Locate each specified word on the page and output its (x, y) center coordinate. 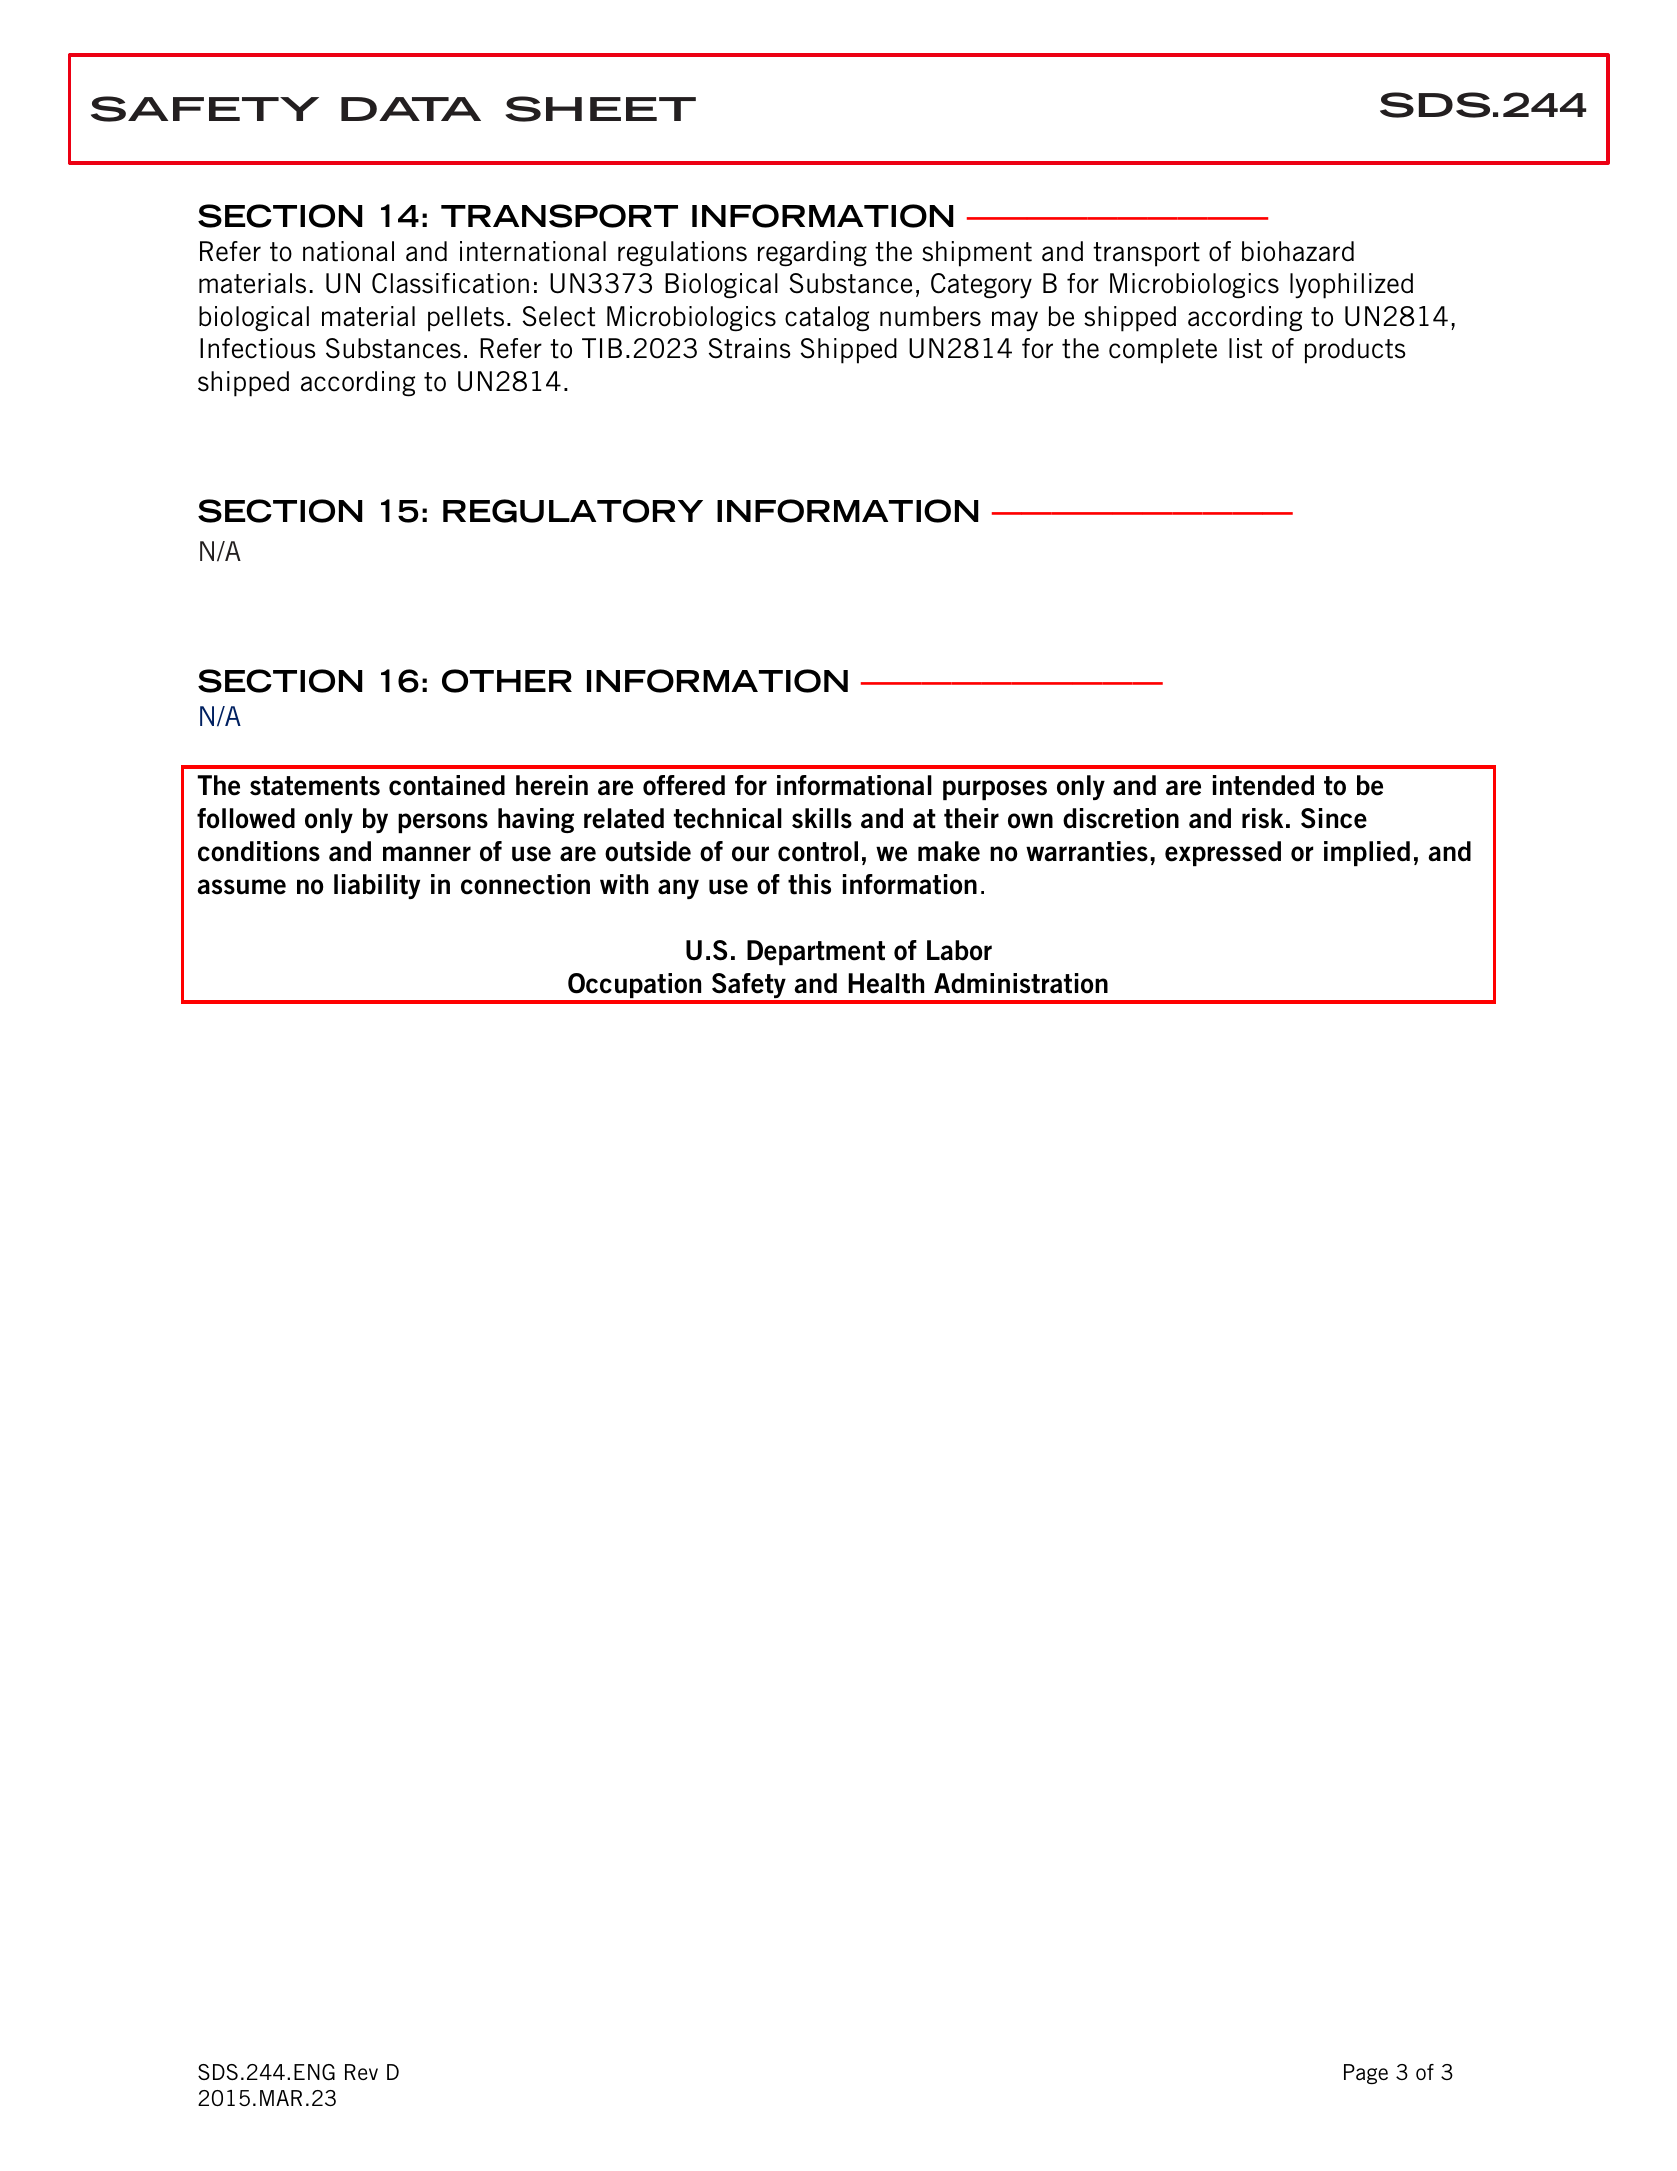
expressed (1223, 853)
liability (377, 886)
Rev (361, 2072)
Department (816, 952)
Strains (750, 348)
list (1245, 348)
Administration (1021, 983)
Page (1366, 2074)
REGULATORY (573, 511)
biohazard (1298, 251)
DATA (411, 109)
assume (241, 887)
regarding (812, 254)
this (809, 884)
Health (886, 983)
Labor (959, 950)
